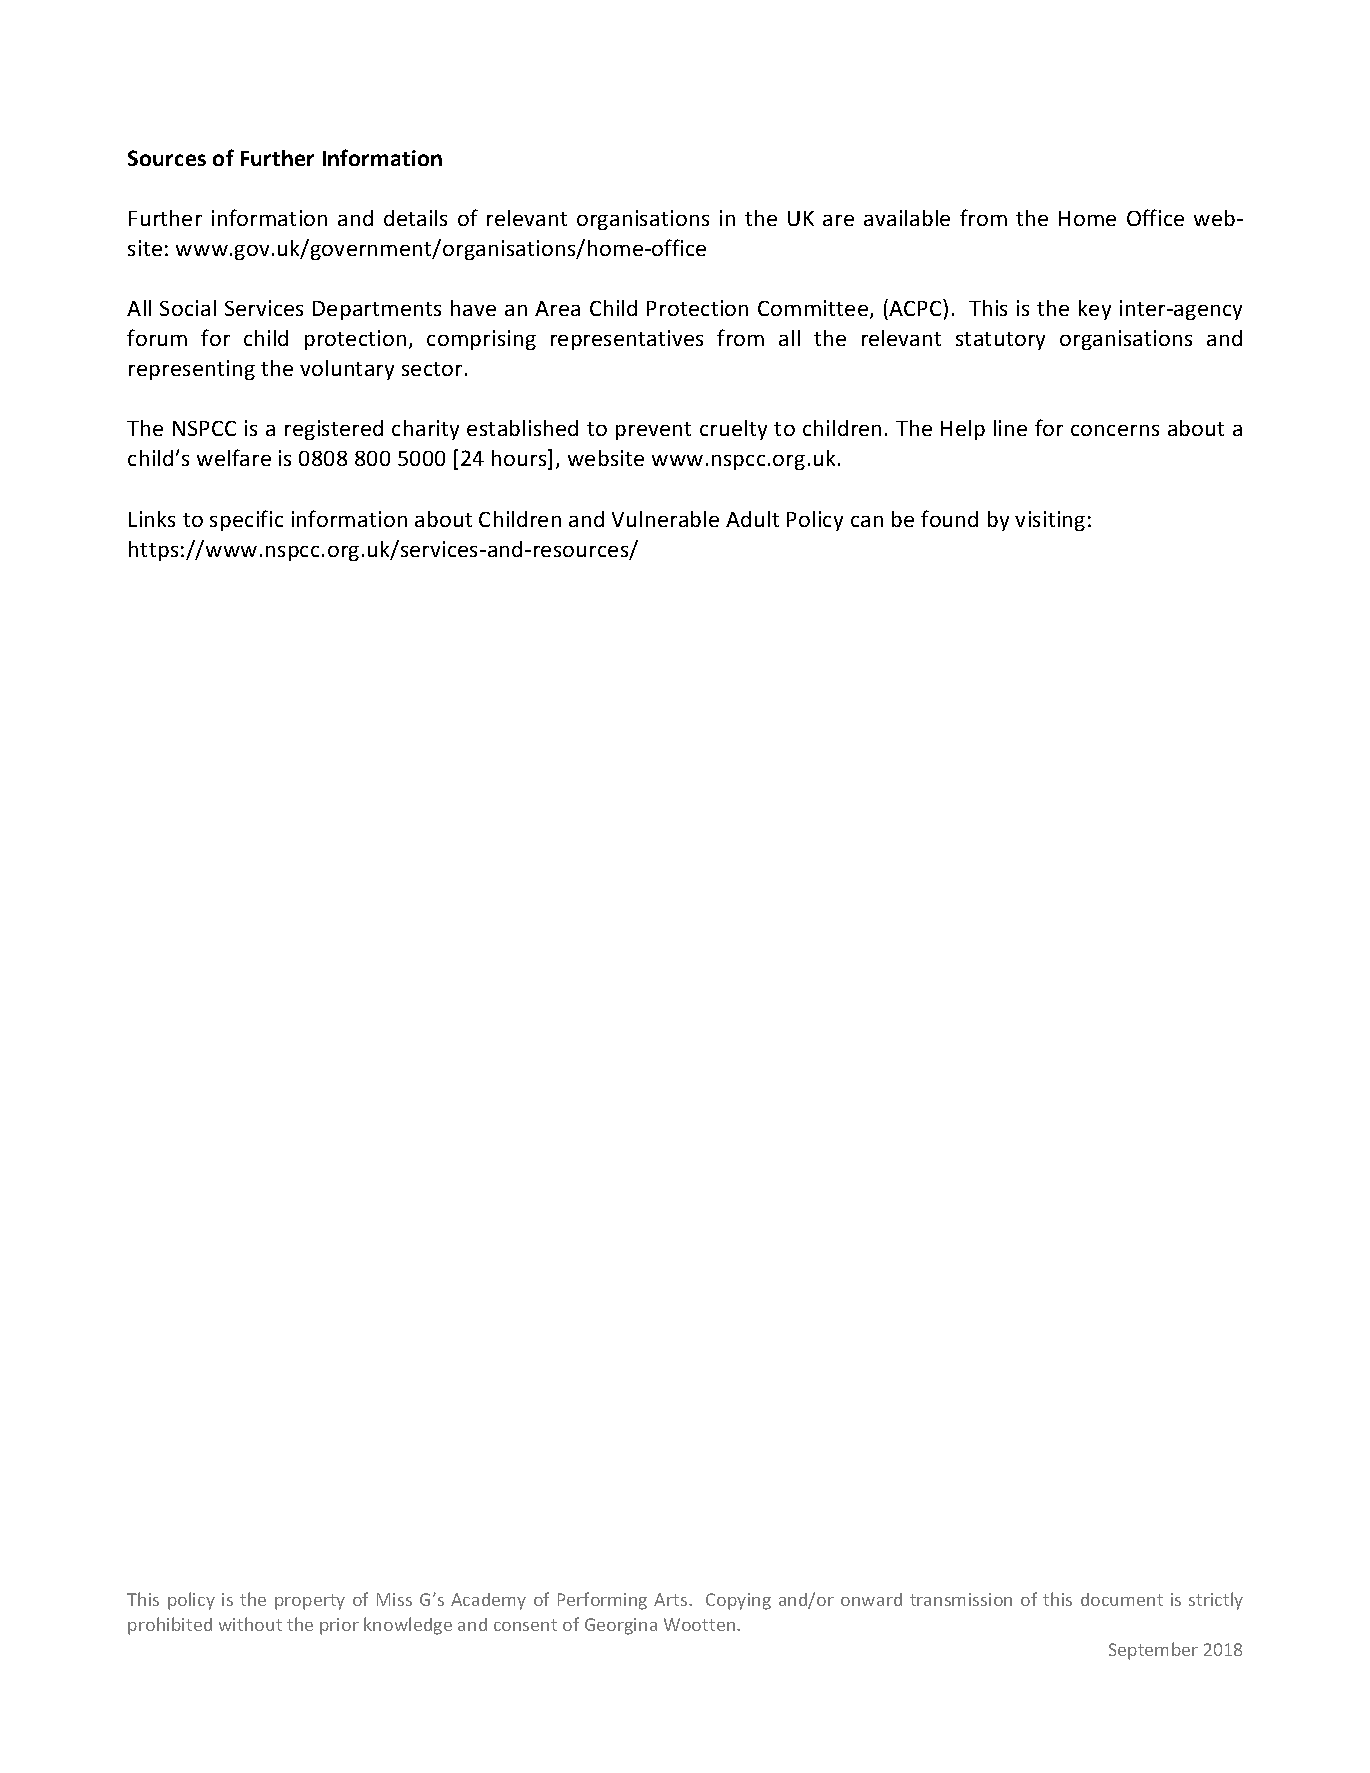 The width and height of the screenshot is (1370, 1773). What do you see at coordinates (188, 308) in the screenshot?
I see `Social` at bounding box center [188, 308].
